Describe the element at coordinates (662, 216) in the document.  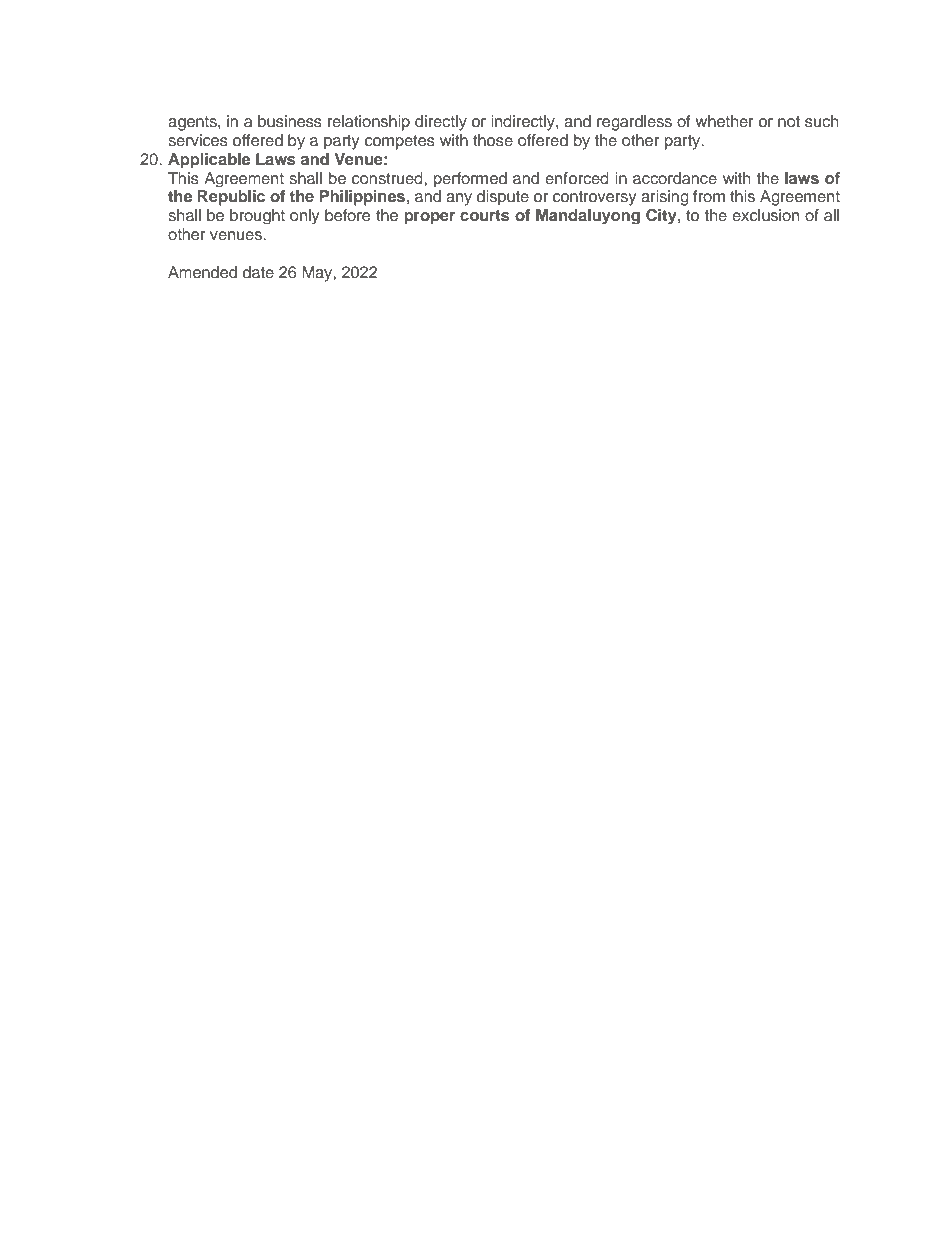
I see `City` at that location.
